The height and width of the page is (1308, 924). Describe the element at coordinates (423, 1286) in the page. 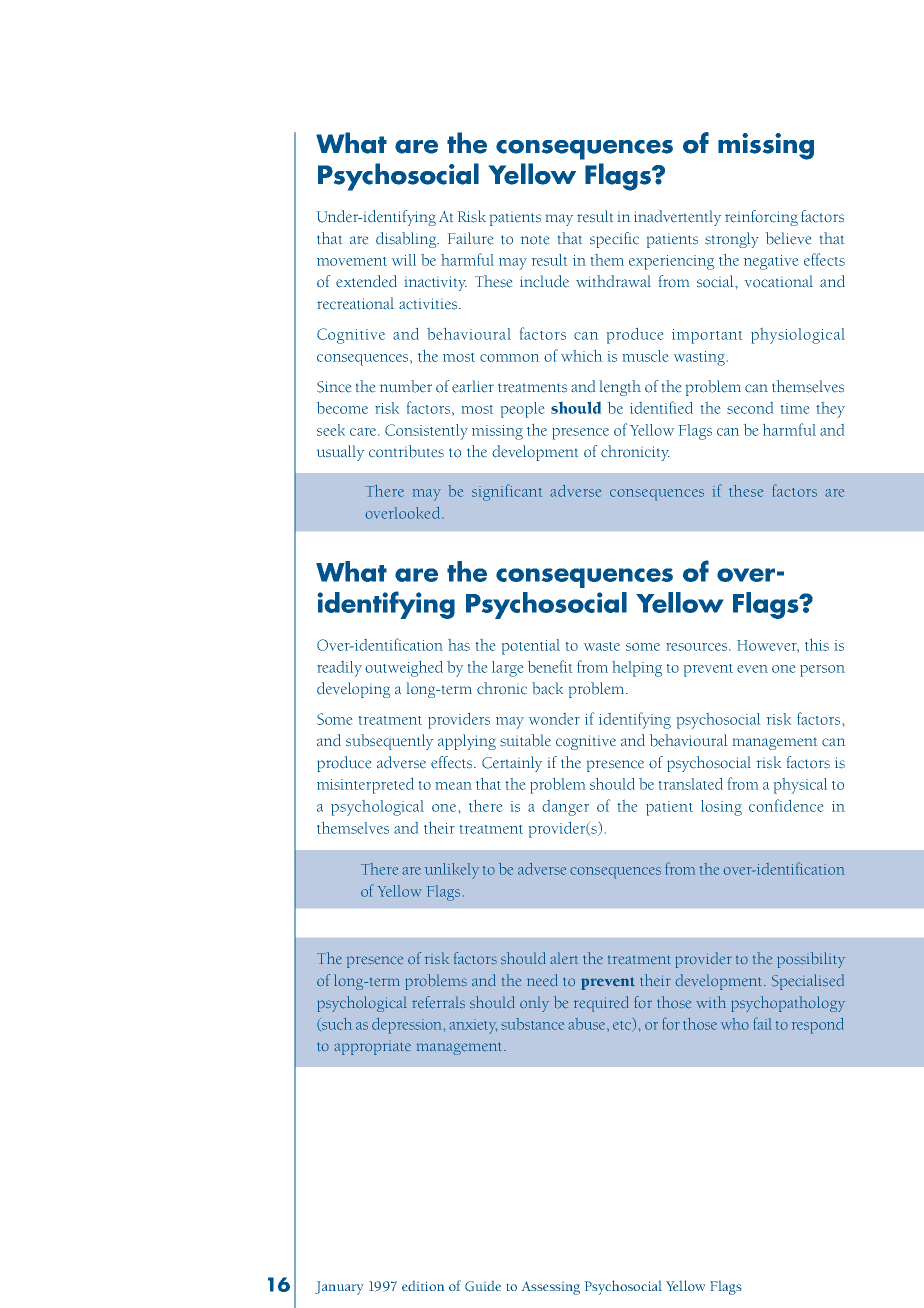

I see `edition` at that location.
